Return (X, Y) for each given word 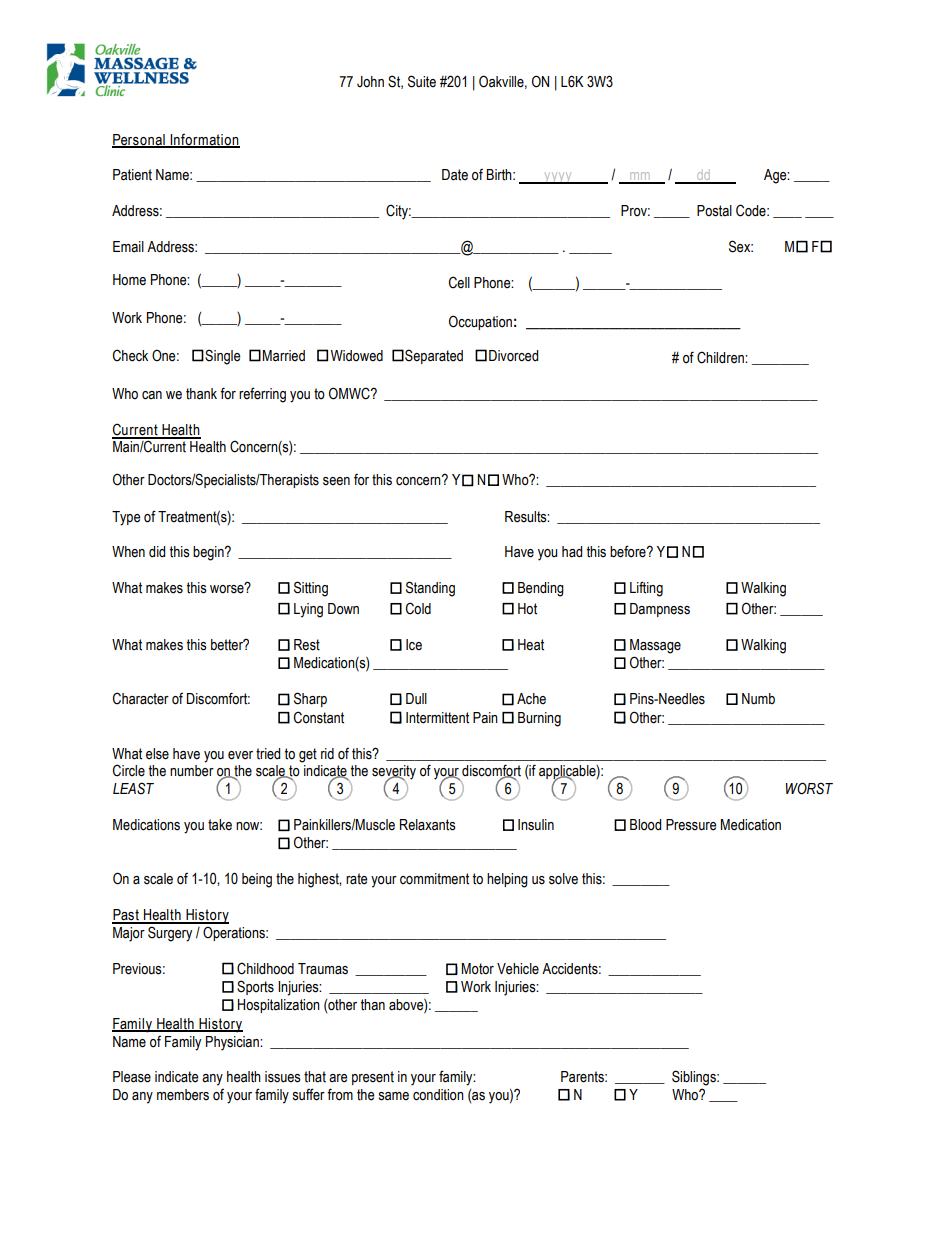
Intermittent (437, 718)
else (157, 754)
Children (721, 357)
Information (204, 140)
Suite (422, 81)
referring (262, 395)
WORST (809, 788)
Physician (233, 1043)
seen (336, 481)
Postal (714, 211)
